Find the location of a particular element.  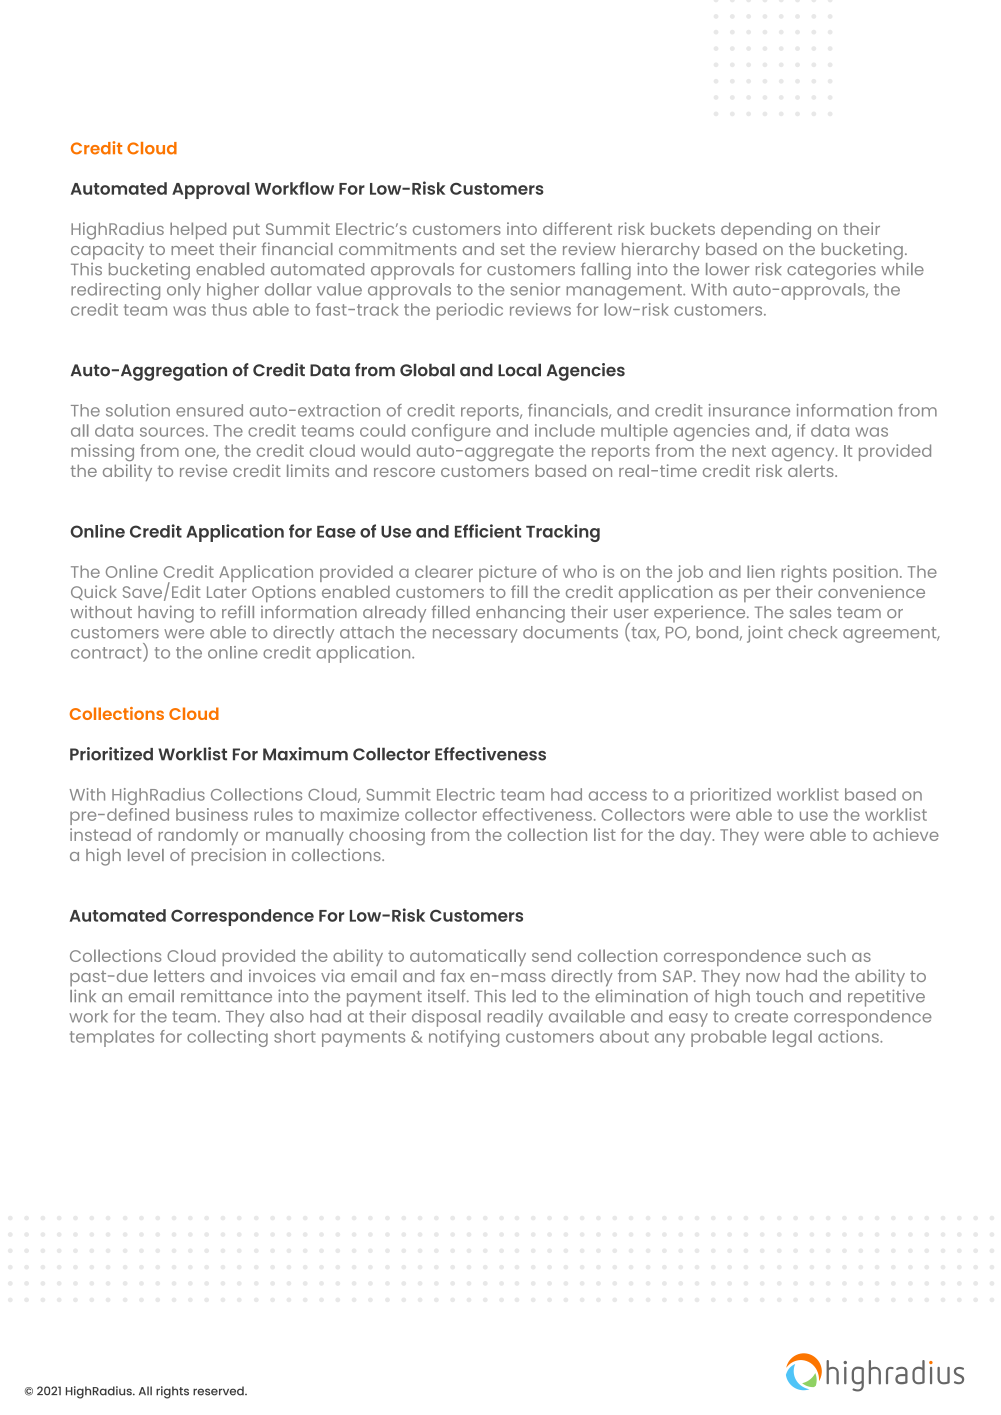

business is located at coordinates (212, 814).
